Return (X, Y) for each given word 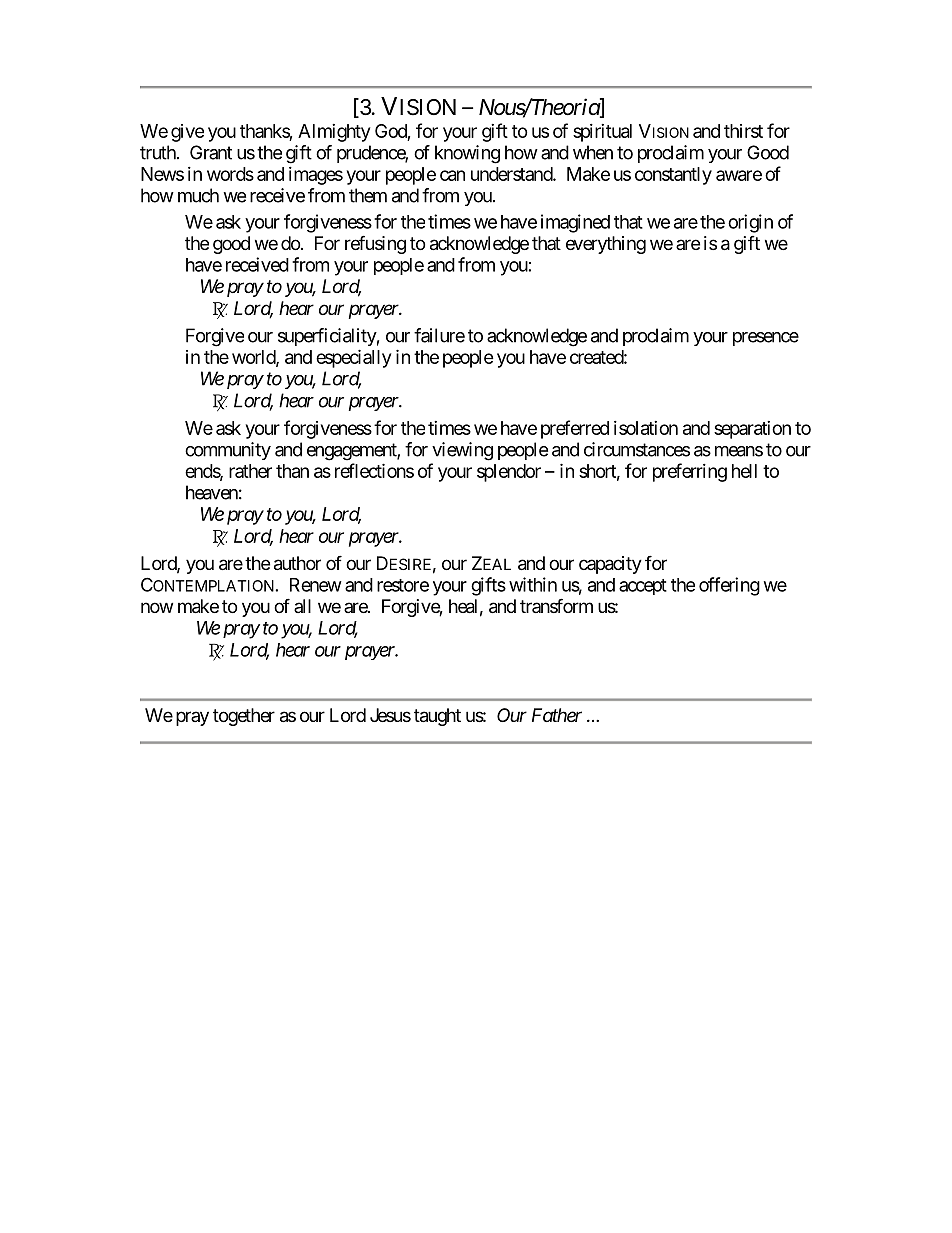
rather (250, 471)
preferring (690, 472)
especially (353, 358)
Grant (211, 152)
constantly (673, 176)
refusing (375, 244)
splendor (509, 473)
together (244, 717)
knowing (467, 154)
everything (606, 245)
